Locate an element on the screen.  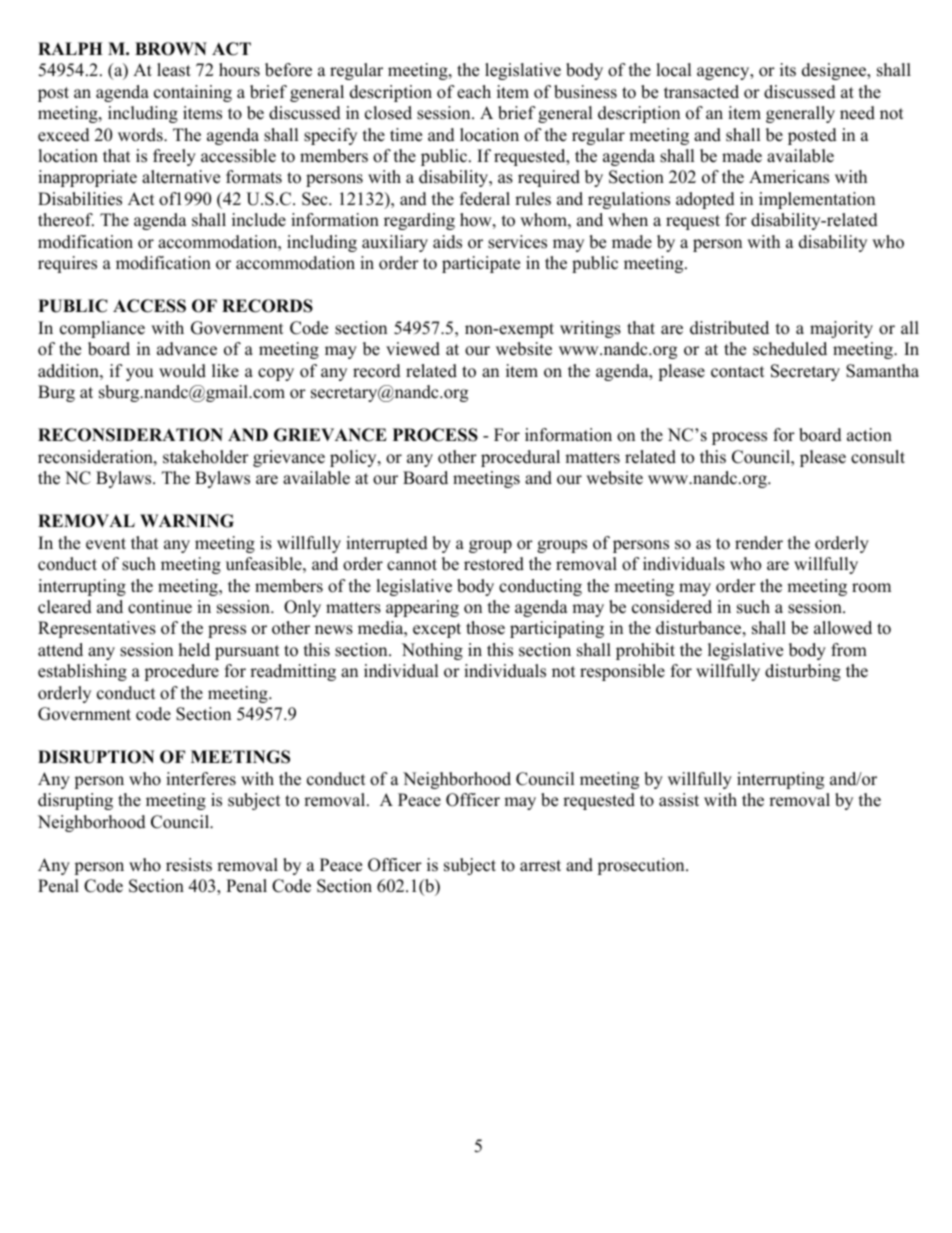
stakeholder is located at coordinates (206, 457).
